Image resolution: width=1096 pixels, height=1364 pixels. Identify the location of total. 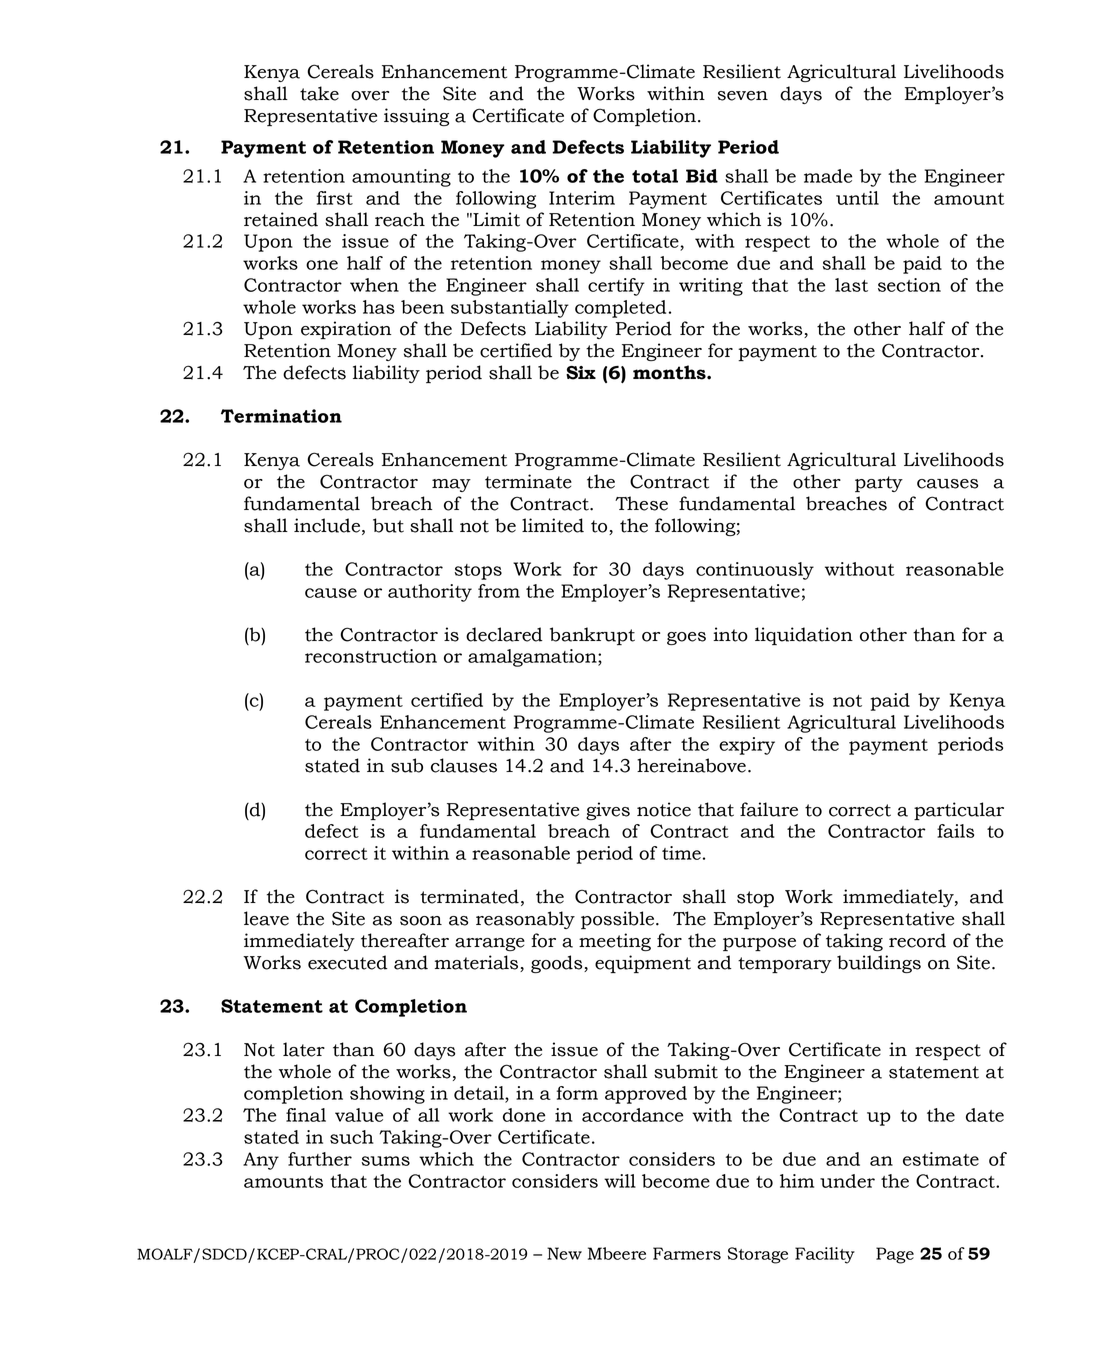
(655, 176).
